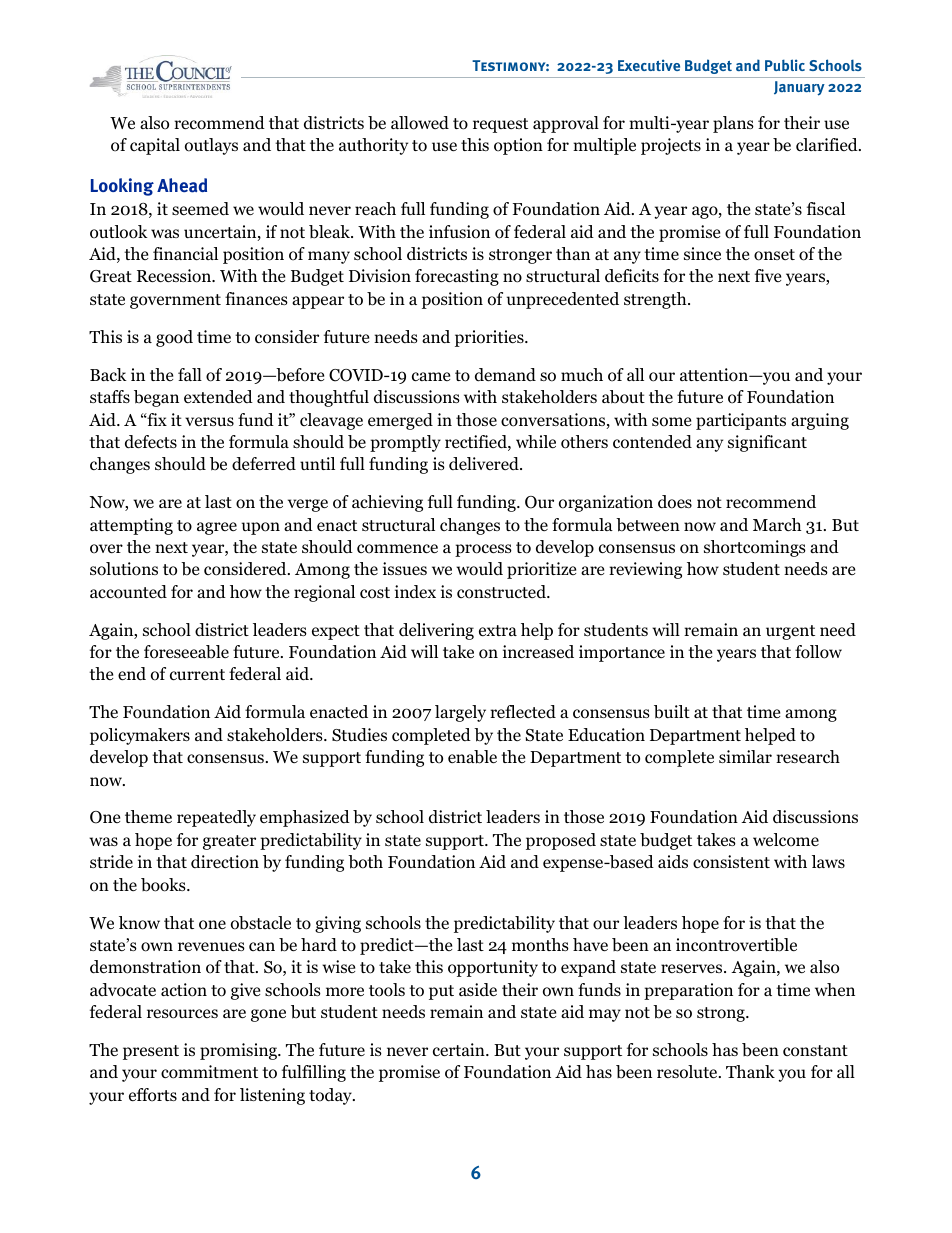 The image size is (952, 1233). Describe the element at coordinates (767, 443) in the image. I see `significant` at that location.
